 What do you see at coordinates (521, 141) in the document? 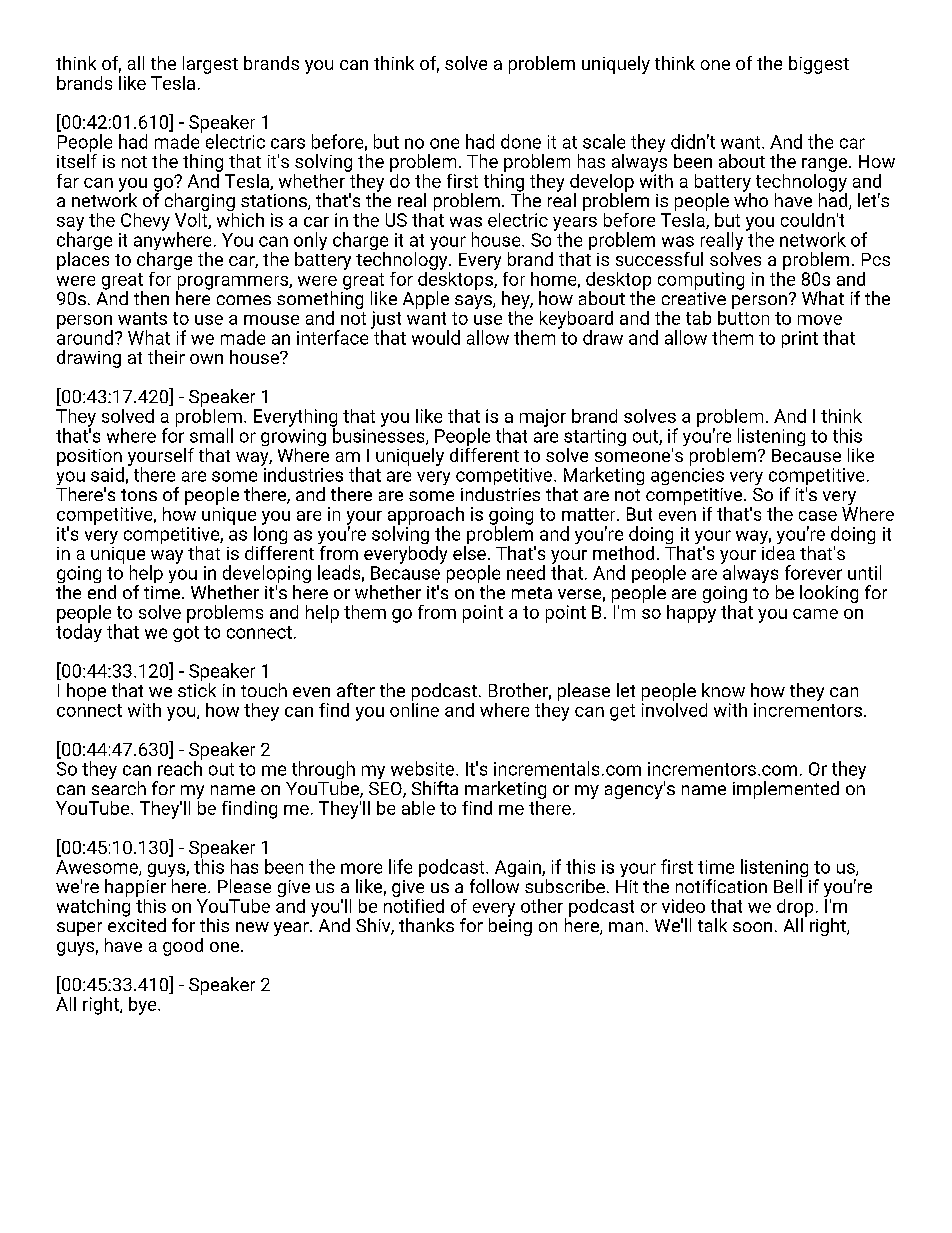
I see `done` at bounding box center [521, 141].
